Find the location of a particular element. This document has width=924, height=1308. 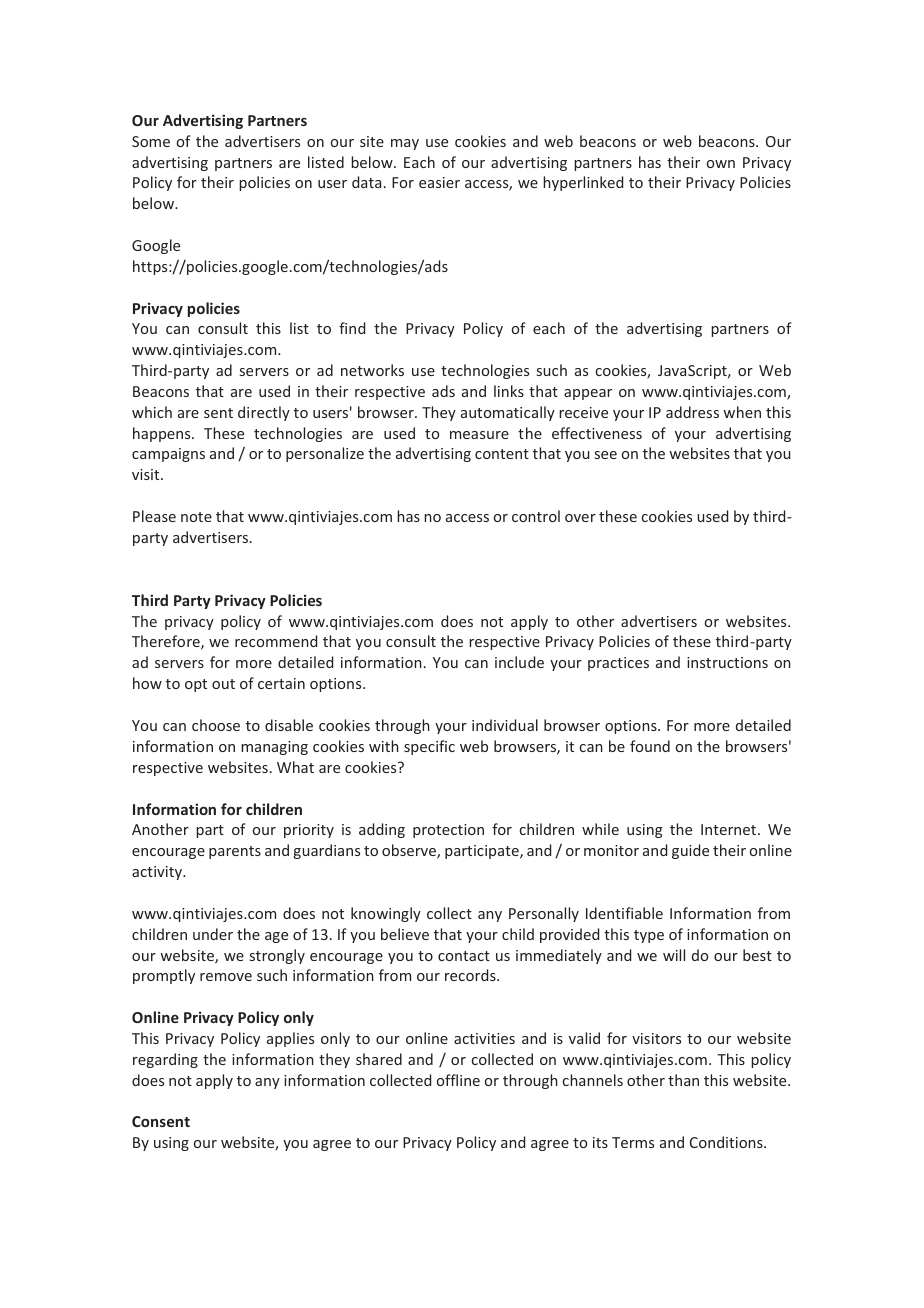

regarding is located at coordinates (165, 1060).
